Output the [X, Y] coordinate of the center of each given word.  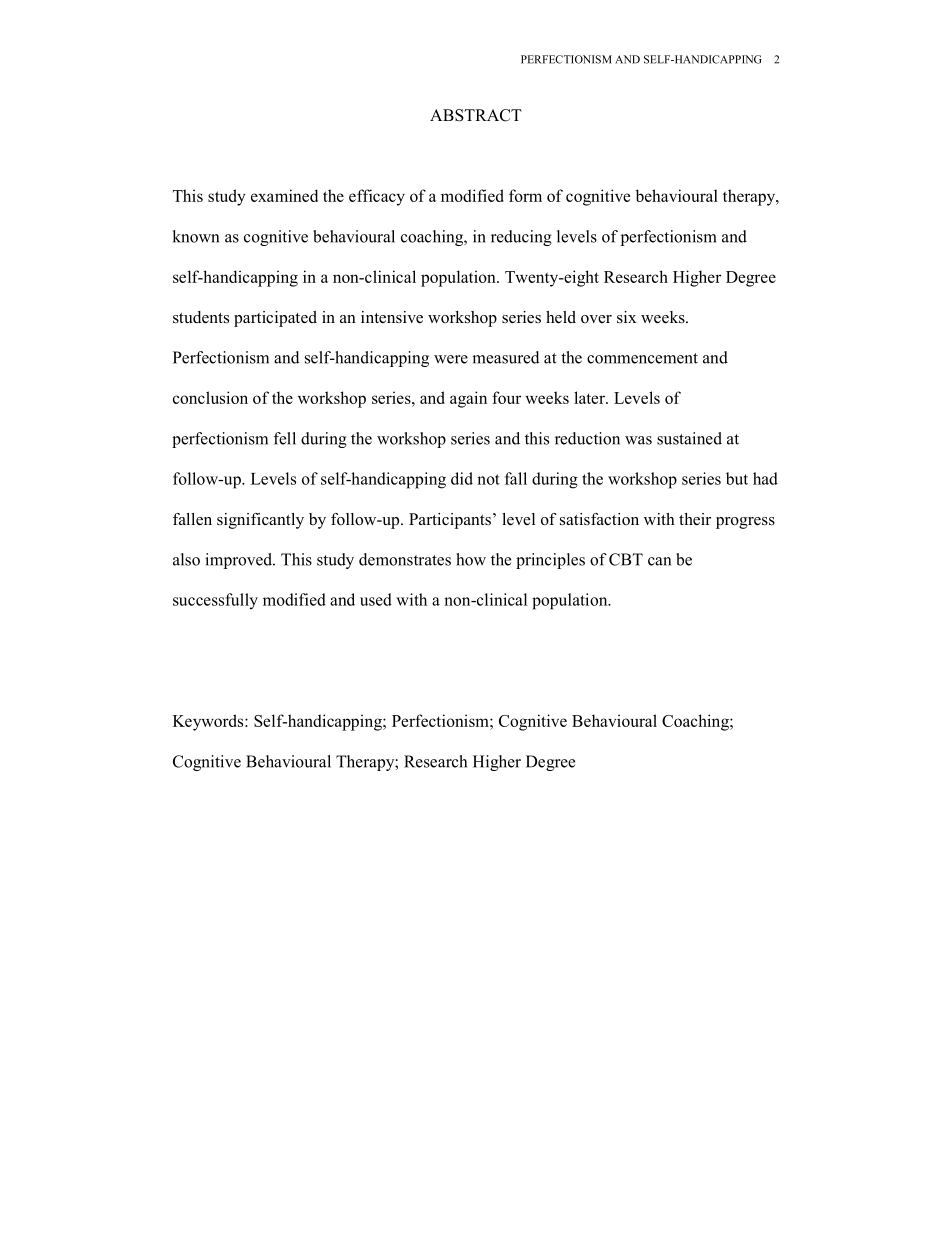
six [627, 317]
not [488, 479]
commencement [642, 358]
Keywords [209, 722]
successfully [215, 601]
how [471, 559]
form [525, 195]
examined [284, 195]
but [737, 478]
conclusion [210, 397]
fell [284, 438]
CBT [626, 559]
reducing [521, 238]
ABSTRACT [476, 115]
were [451, 359]
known [196, 236]
